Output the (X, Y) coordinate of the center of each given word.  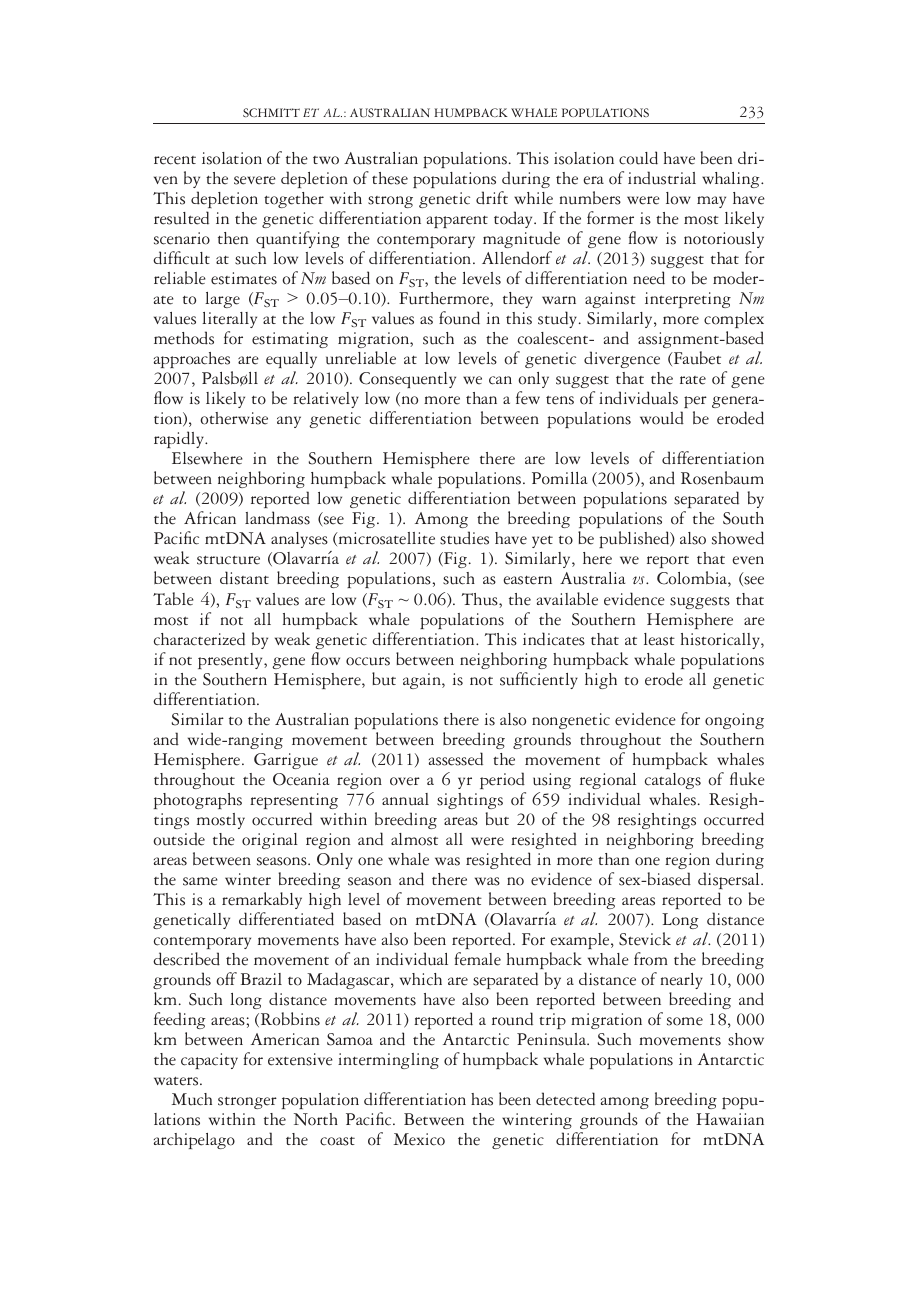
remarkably (262, 900)
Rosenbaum (722, 478)
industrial (662, 178)
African (210, 518)
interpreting (688, 300)
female (478, 959)
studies (464, 538)
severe (255, 180)
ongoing (734, 721)
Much (192, 1099)
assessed (456, 759)
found (459, 318)
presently (231, 661)
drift (492, 198)
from (651, 959)
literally (229, 320)
